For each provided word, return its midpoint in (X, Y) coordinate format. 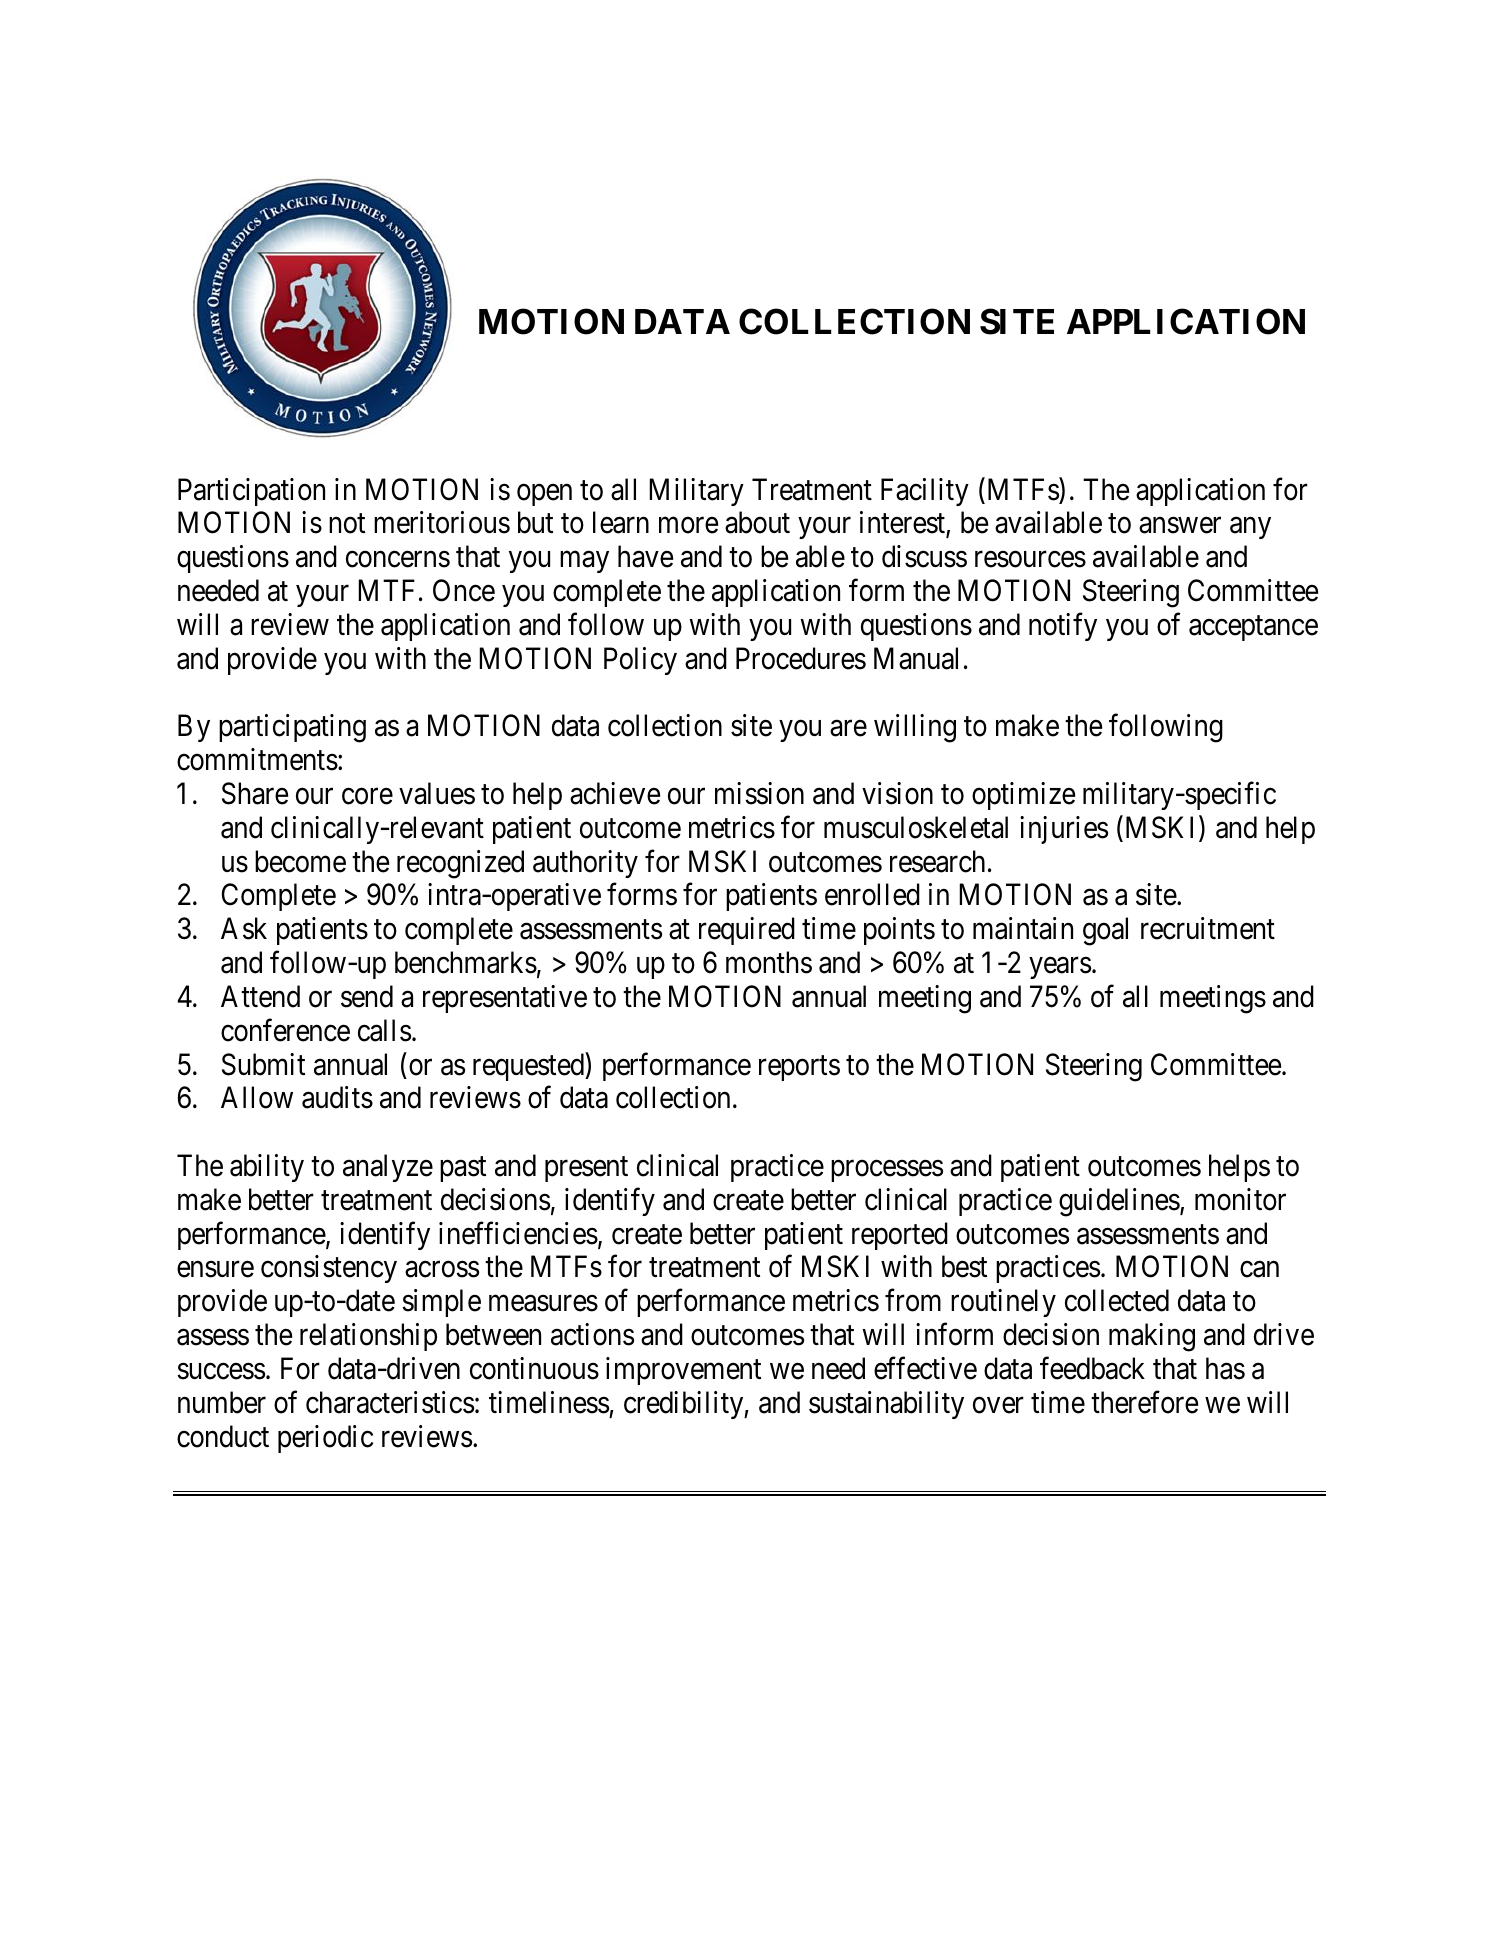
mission (759, 793)
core (367, 796)
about (757, 522)
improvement (683, 1371)
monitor (1240, 1199)
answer (1180, 526)
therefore (1144, 1402)
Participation (251, 492)
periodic (325, 1439)
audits (337, 1097)
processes (887, 1171)
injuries (1064, 830)
